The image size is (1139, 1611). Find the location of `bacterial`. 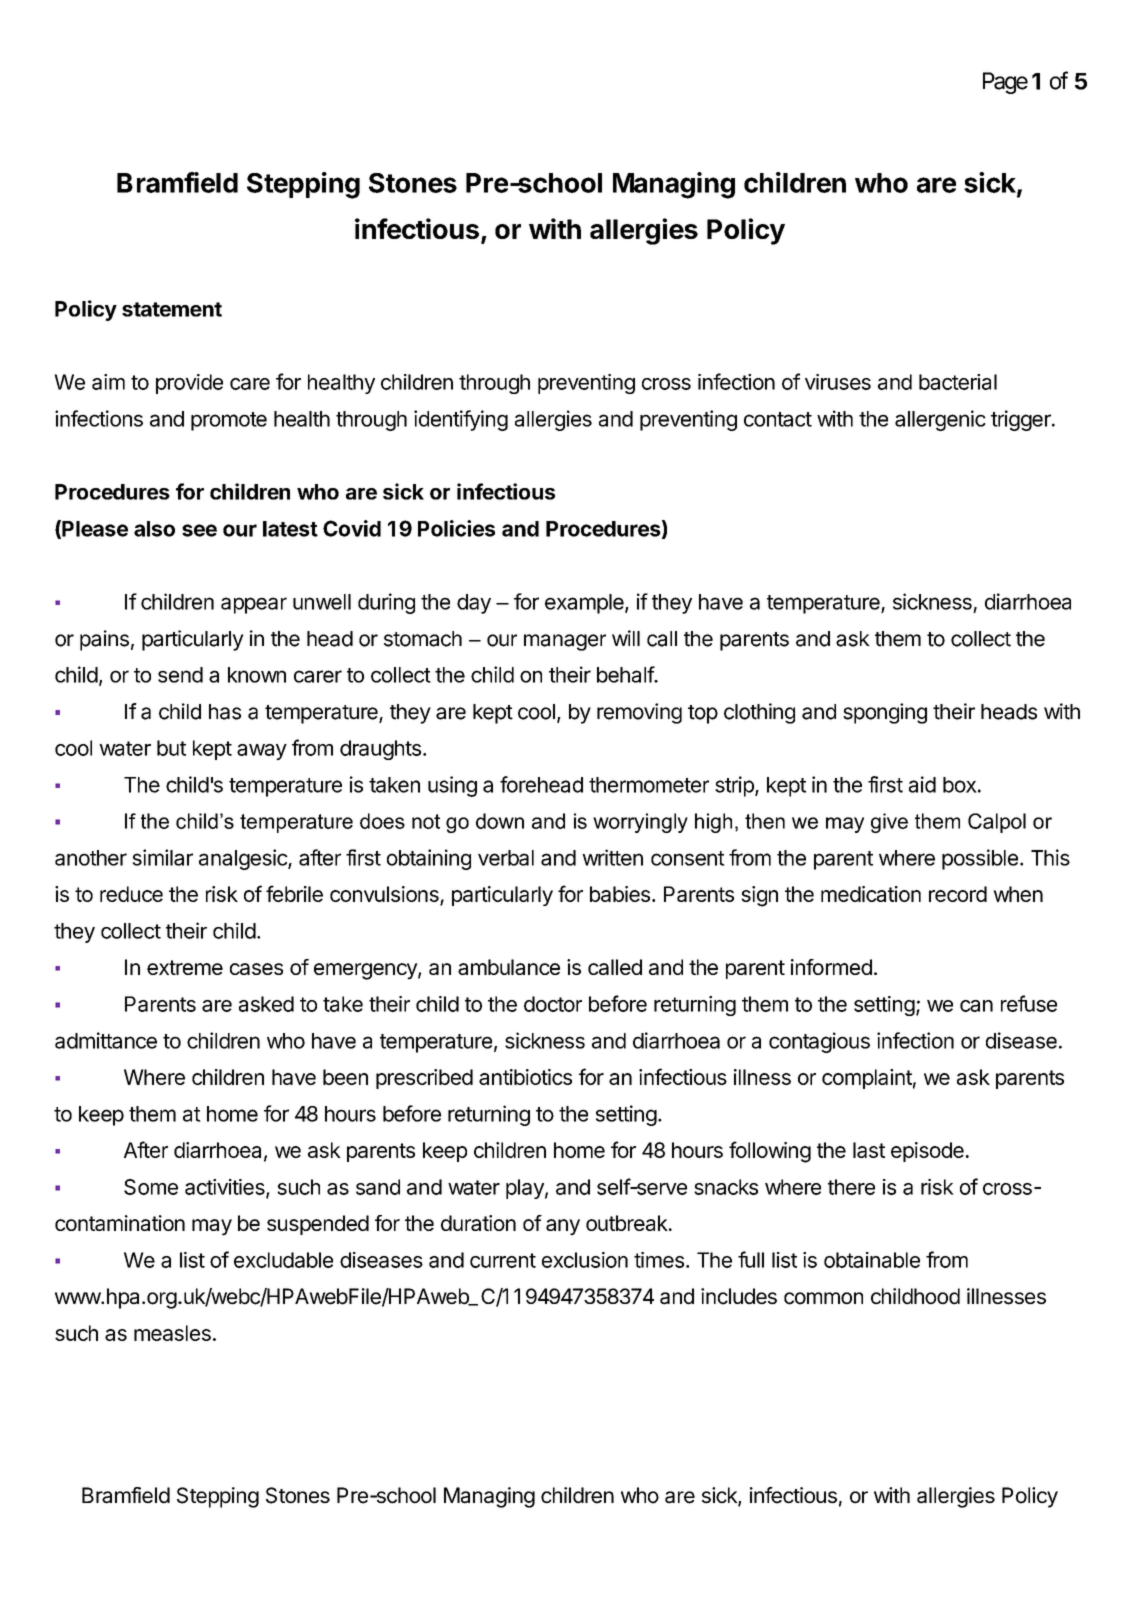

bacterial is located at coordinates (958, 382).
